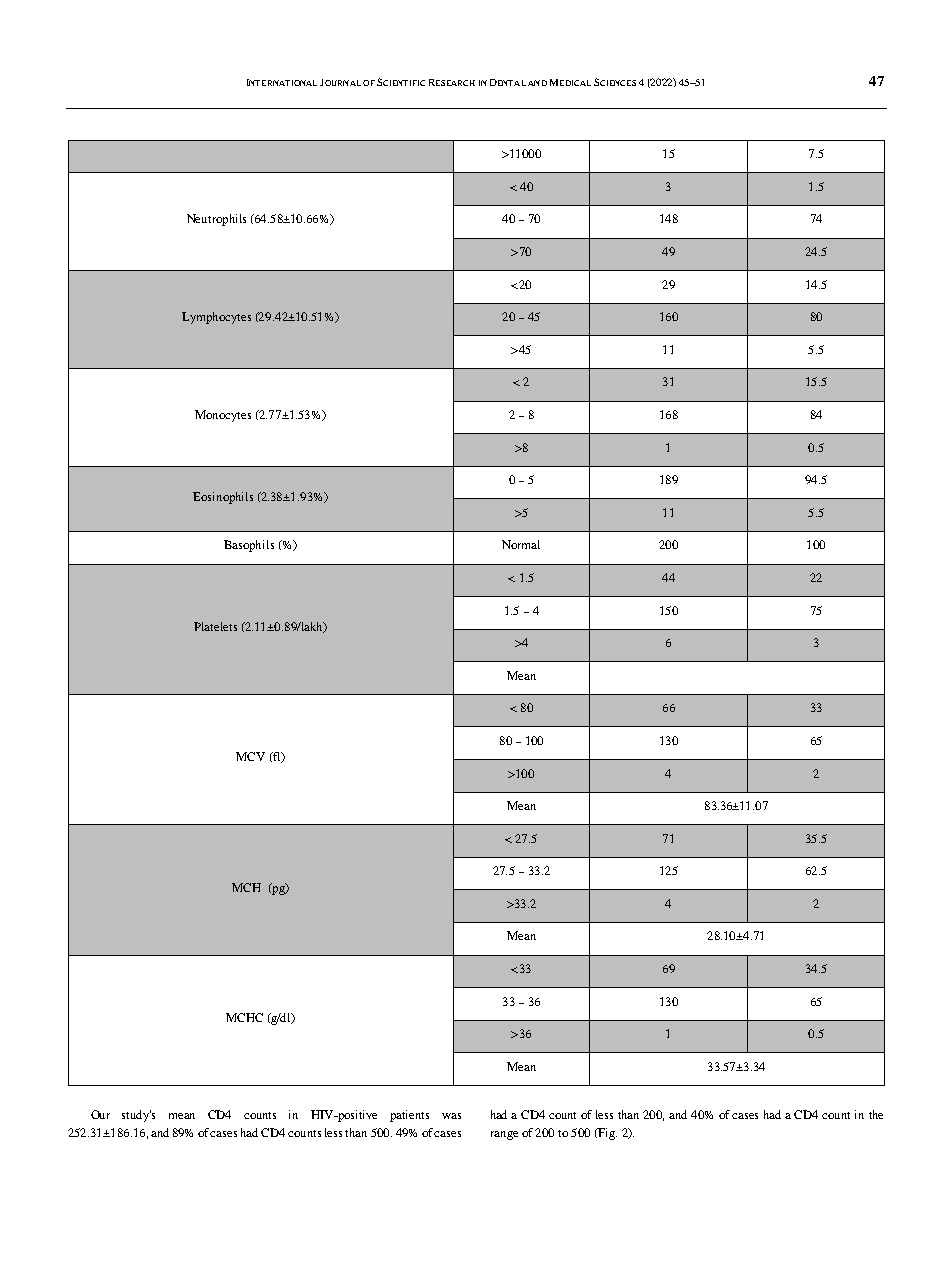  Describe the element at coordinates (249, 546) in the image. I see `Basophils` at that location.
